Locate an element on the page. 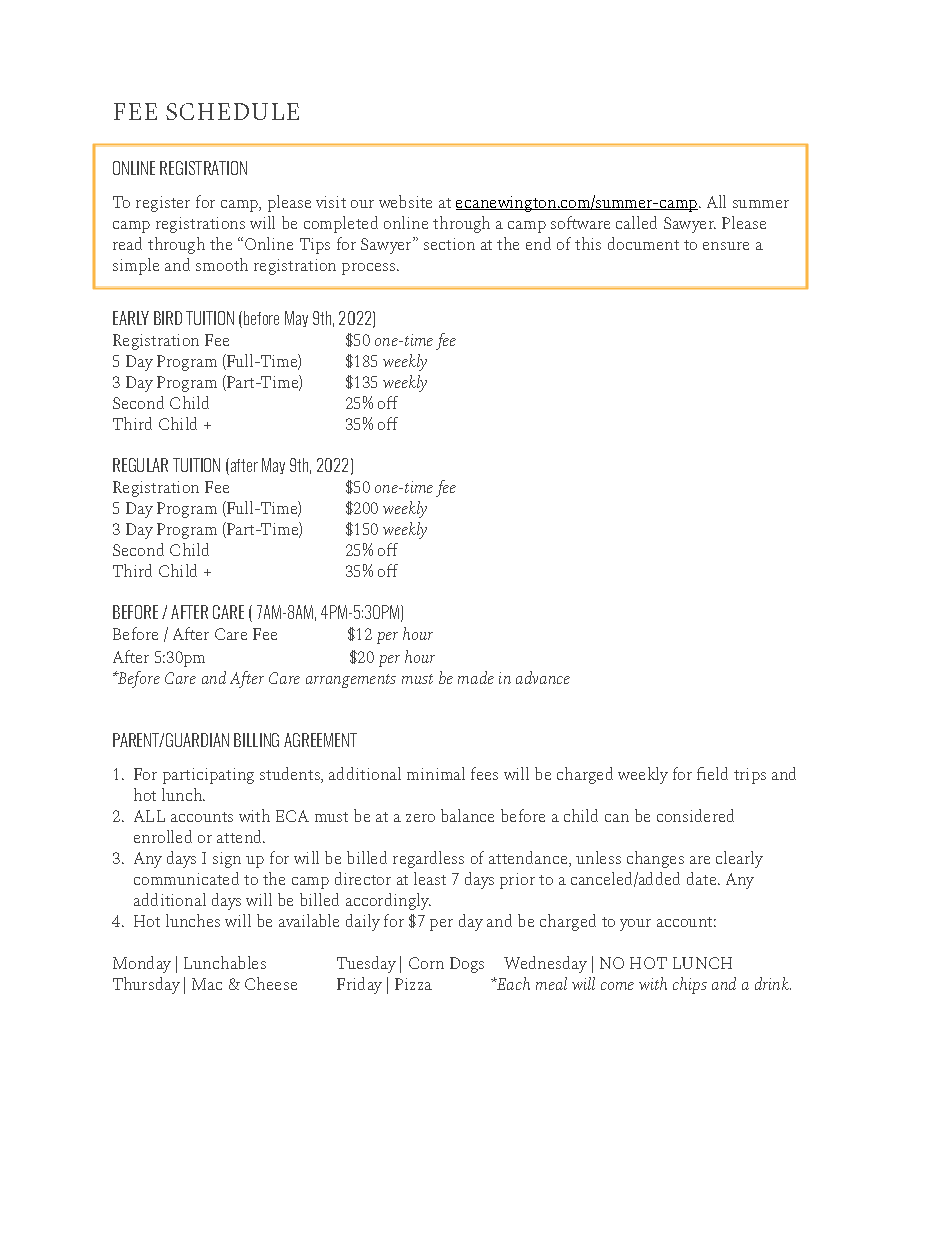  process is located at coordinates (368, 269).
